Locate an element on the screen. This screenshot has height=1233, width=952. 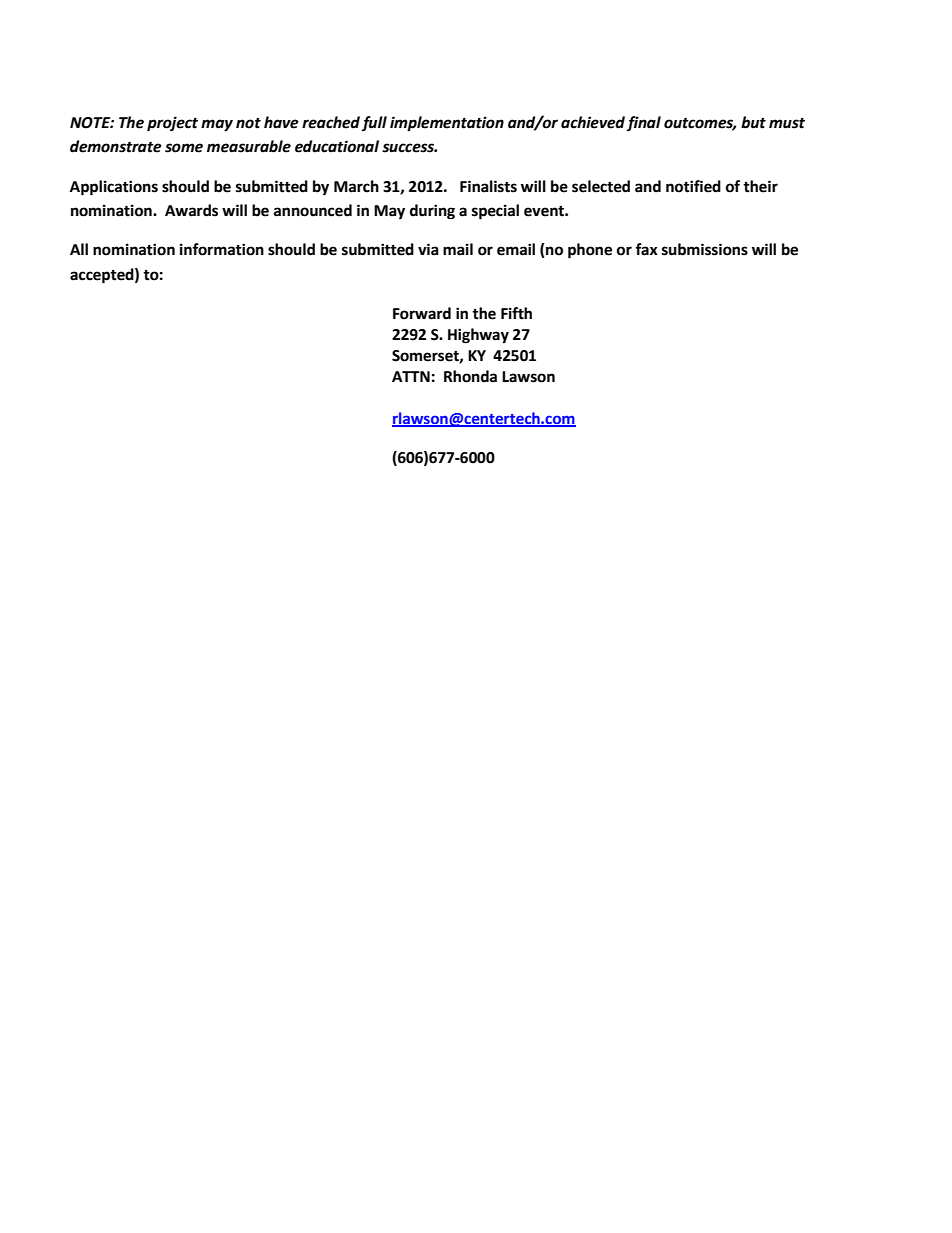
via is located at coordinates (428, 249).
